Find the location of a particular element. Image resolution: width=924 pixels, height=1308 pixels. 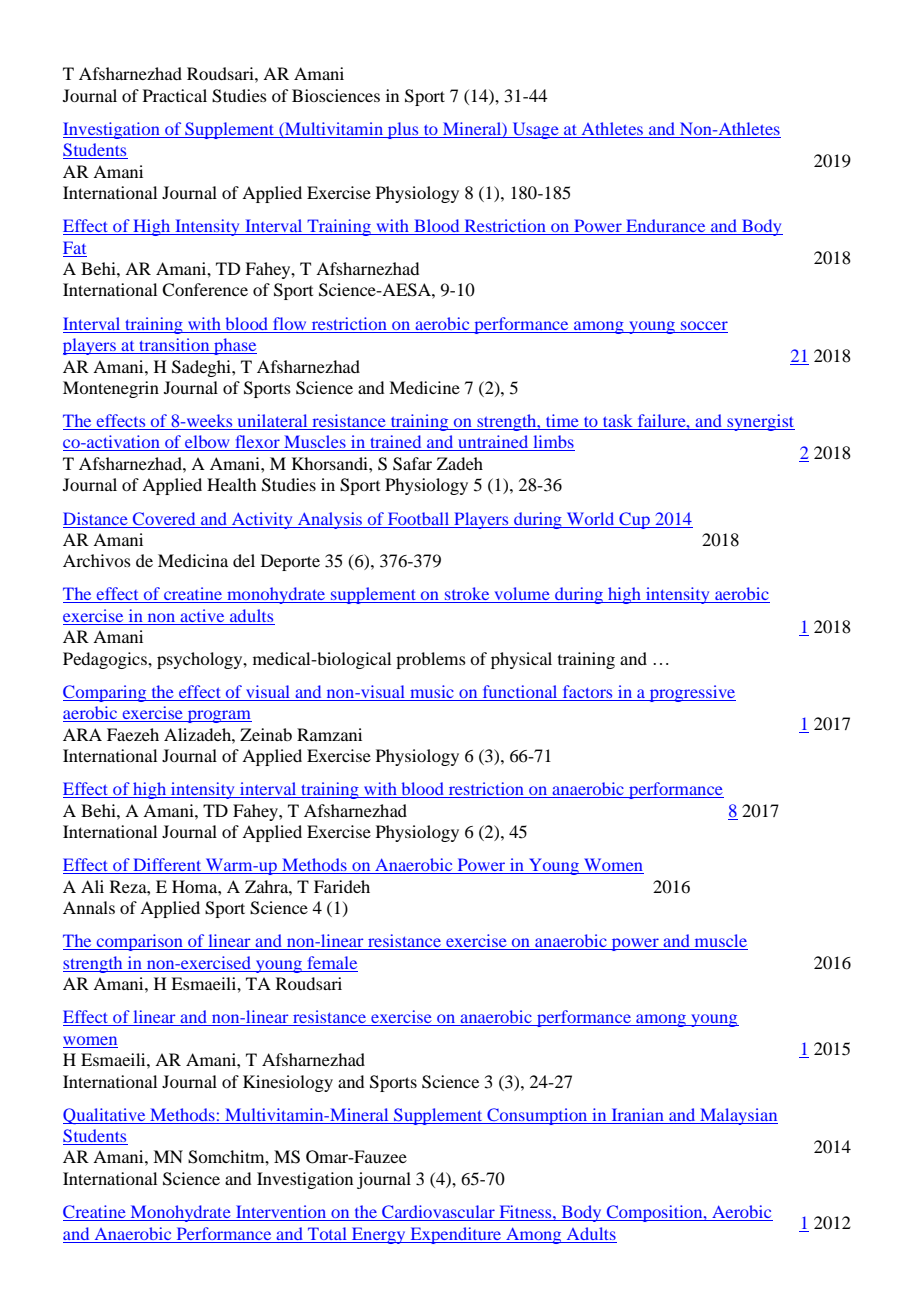

Qualitative is located at coordinates (105, 1116).
